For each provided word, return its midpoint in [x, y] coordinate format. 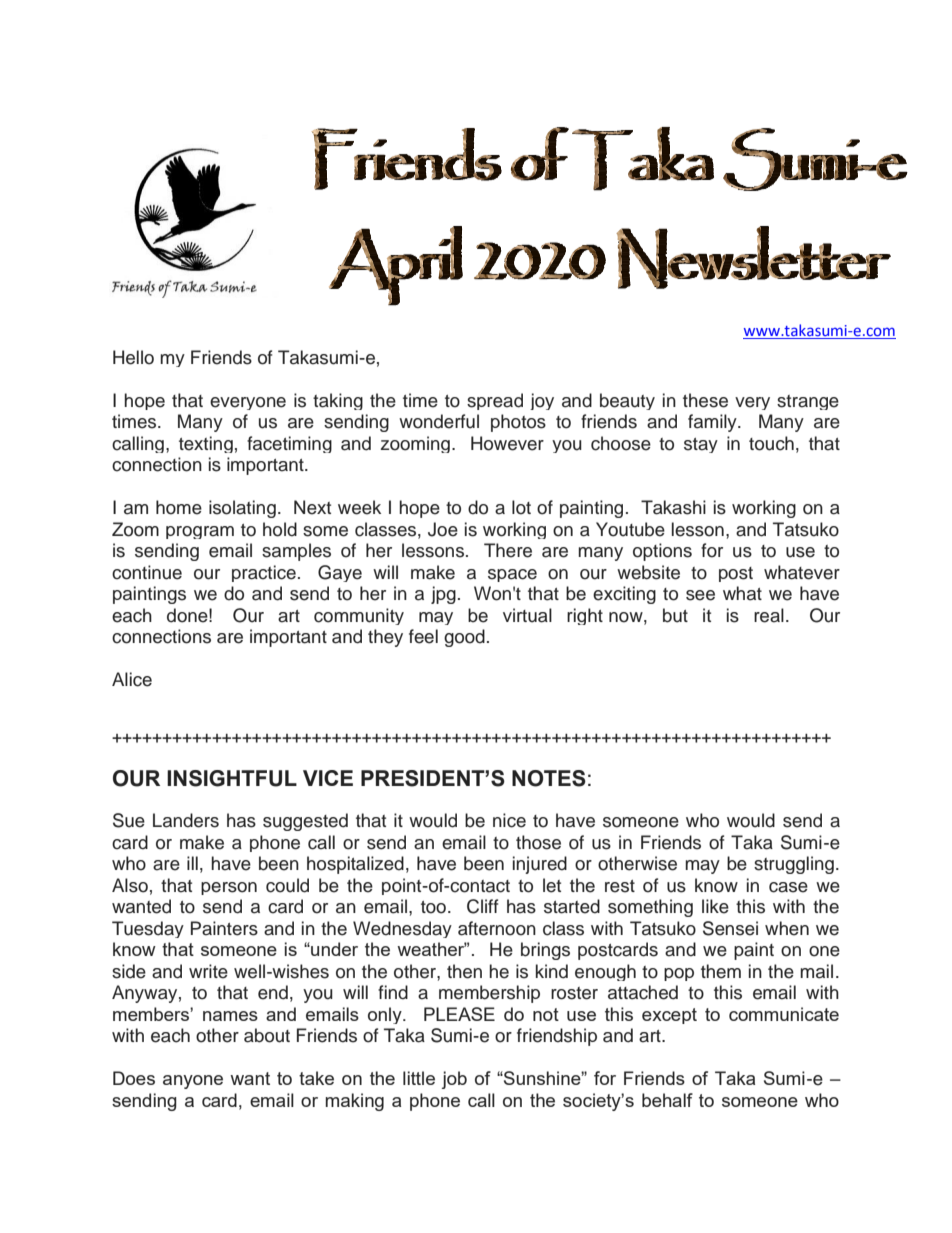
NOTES [549, 778]
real [769, 615]
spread [495, 401]
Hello [133, 357]
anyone [193, 1082]
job [454, 1080]
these [705, 400]
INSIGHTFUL [232, 778]
